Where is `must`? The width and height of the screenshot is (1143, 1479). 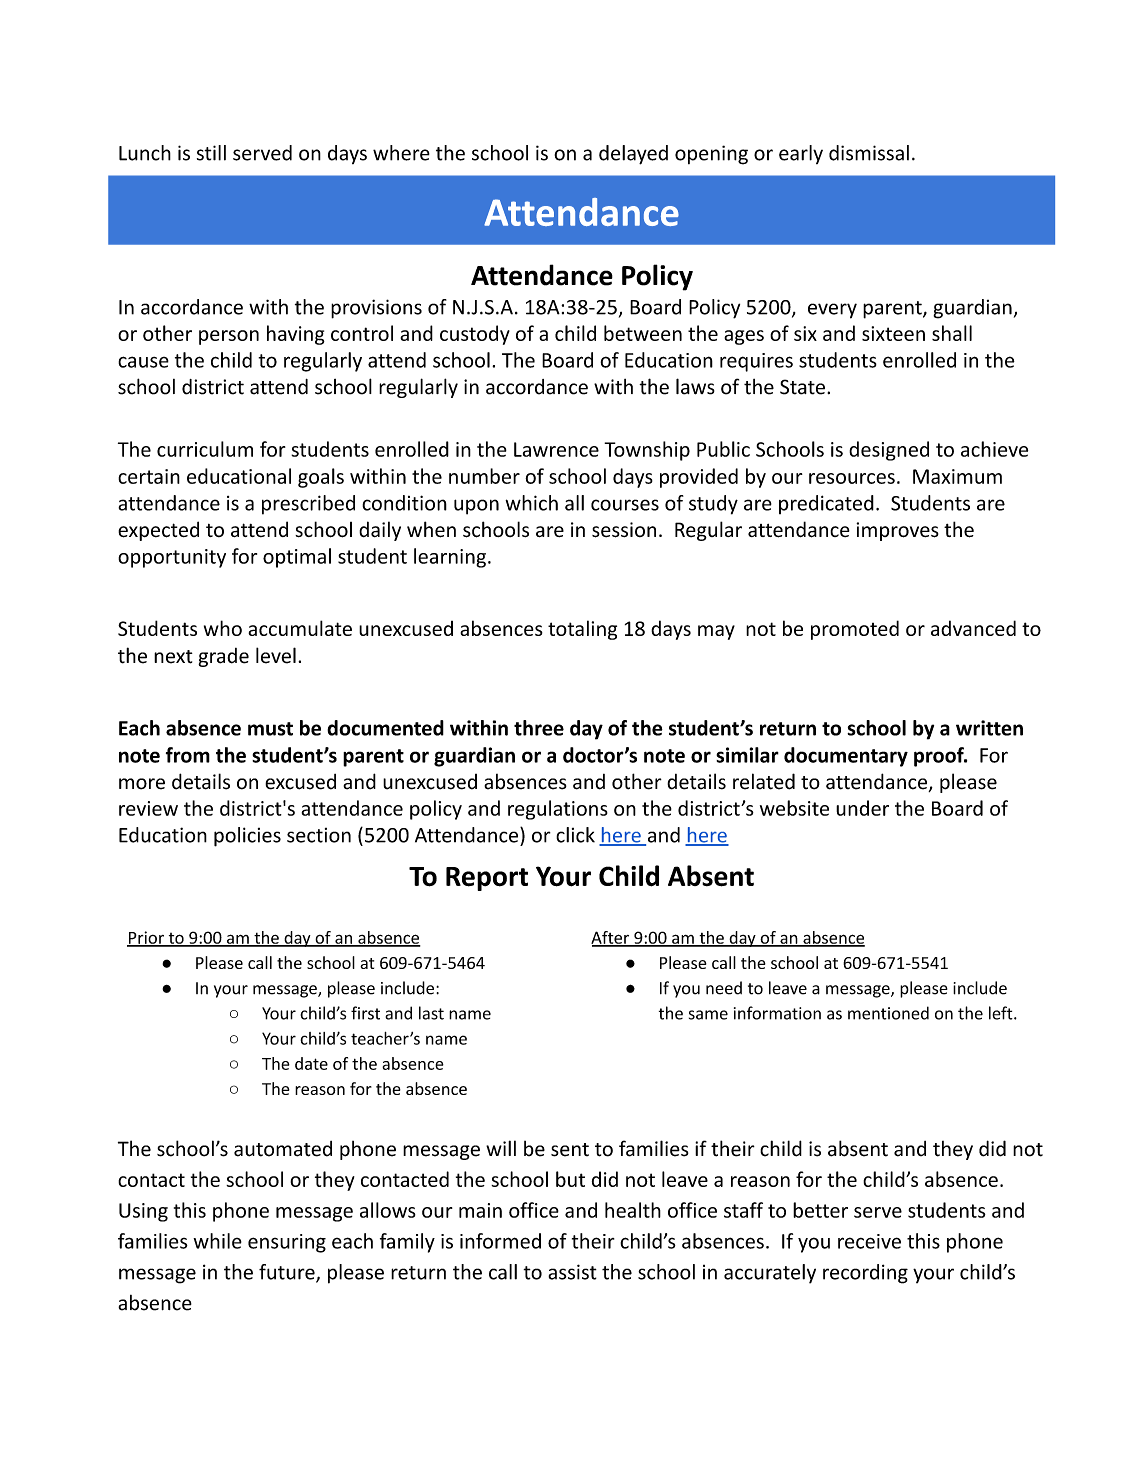 must is located at coordinates (270, 729).
